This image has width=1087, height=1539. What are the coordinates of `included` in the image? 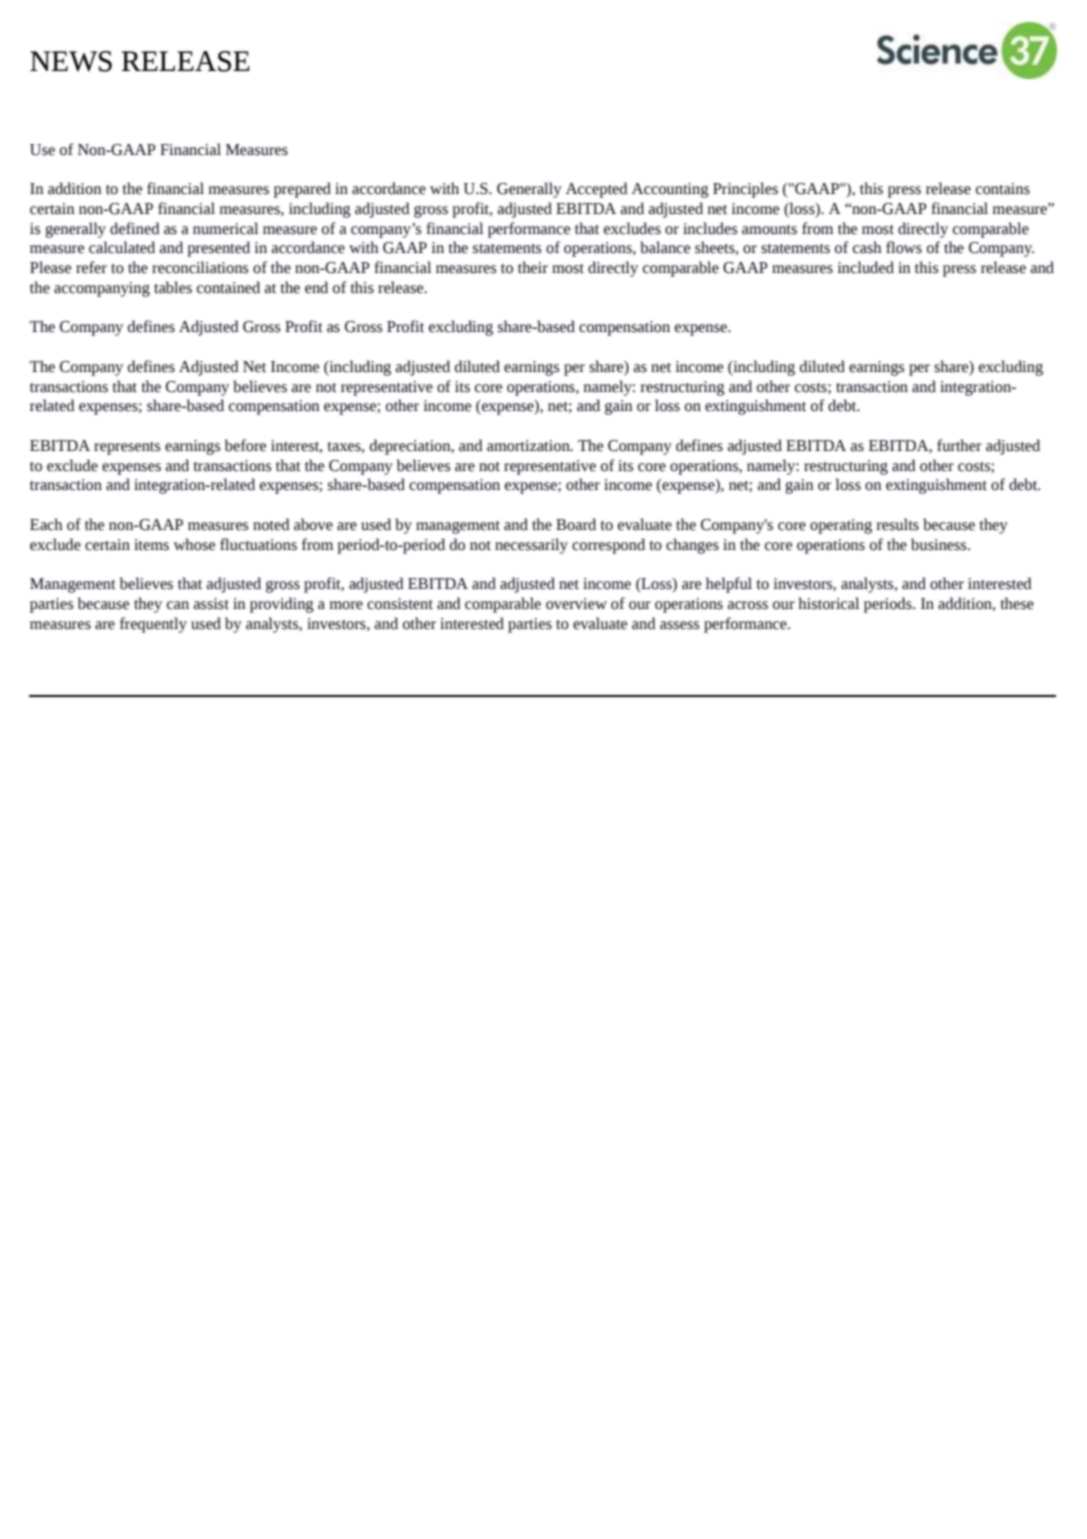 It's located at (865, 267).
